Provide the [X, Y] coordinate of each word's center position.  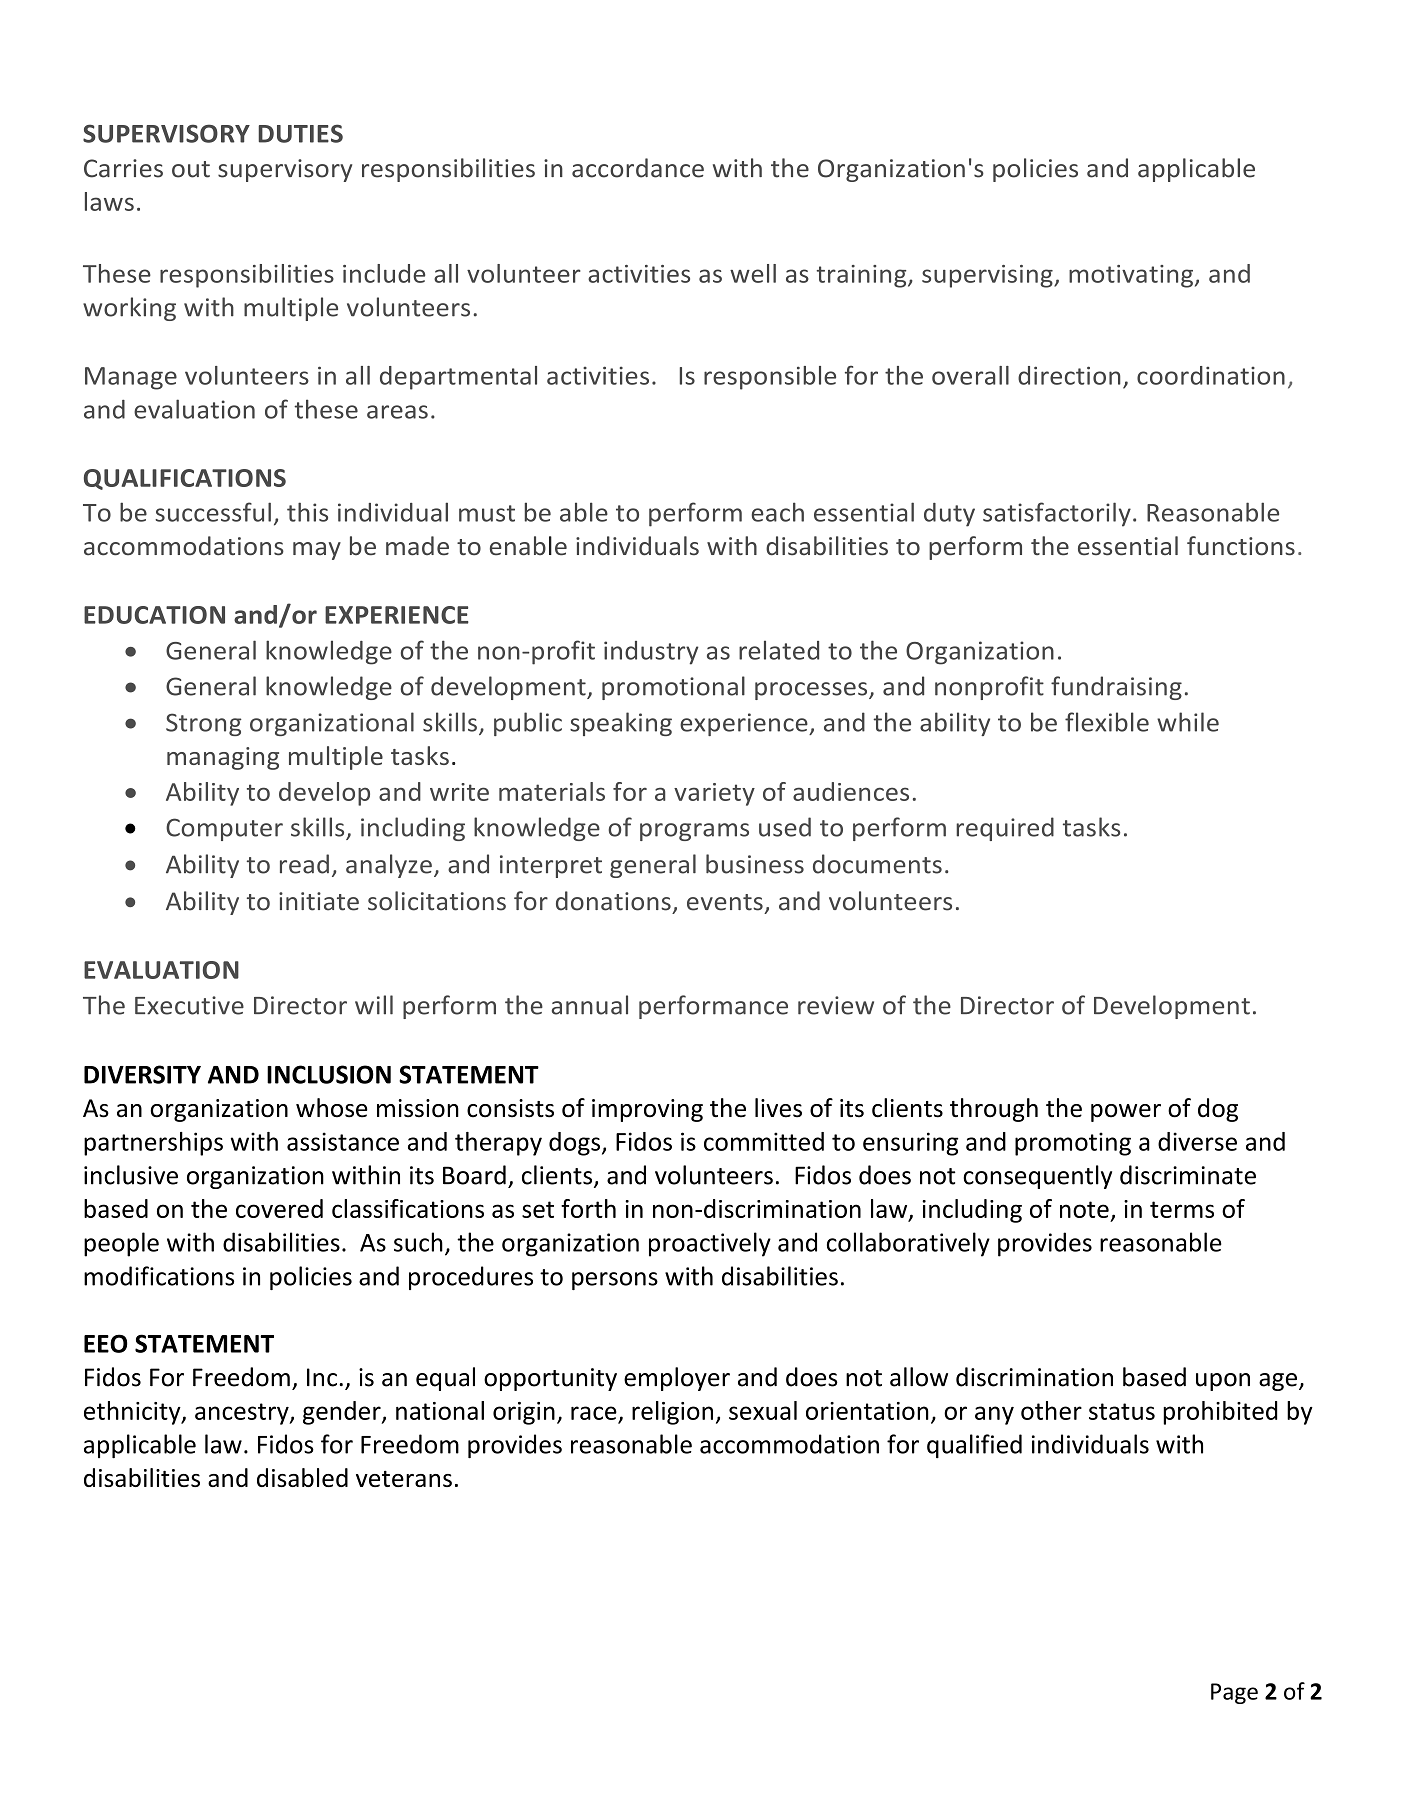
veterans [404, 1479]
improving [647, 1110]
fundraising [1116, 688]
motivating [1132, 276]
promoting [1073, 1144]
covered [279, 1208]
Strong [204, 724]
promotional [673, 688]
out [191, 169]
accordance [638, 168]
